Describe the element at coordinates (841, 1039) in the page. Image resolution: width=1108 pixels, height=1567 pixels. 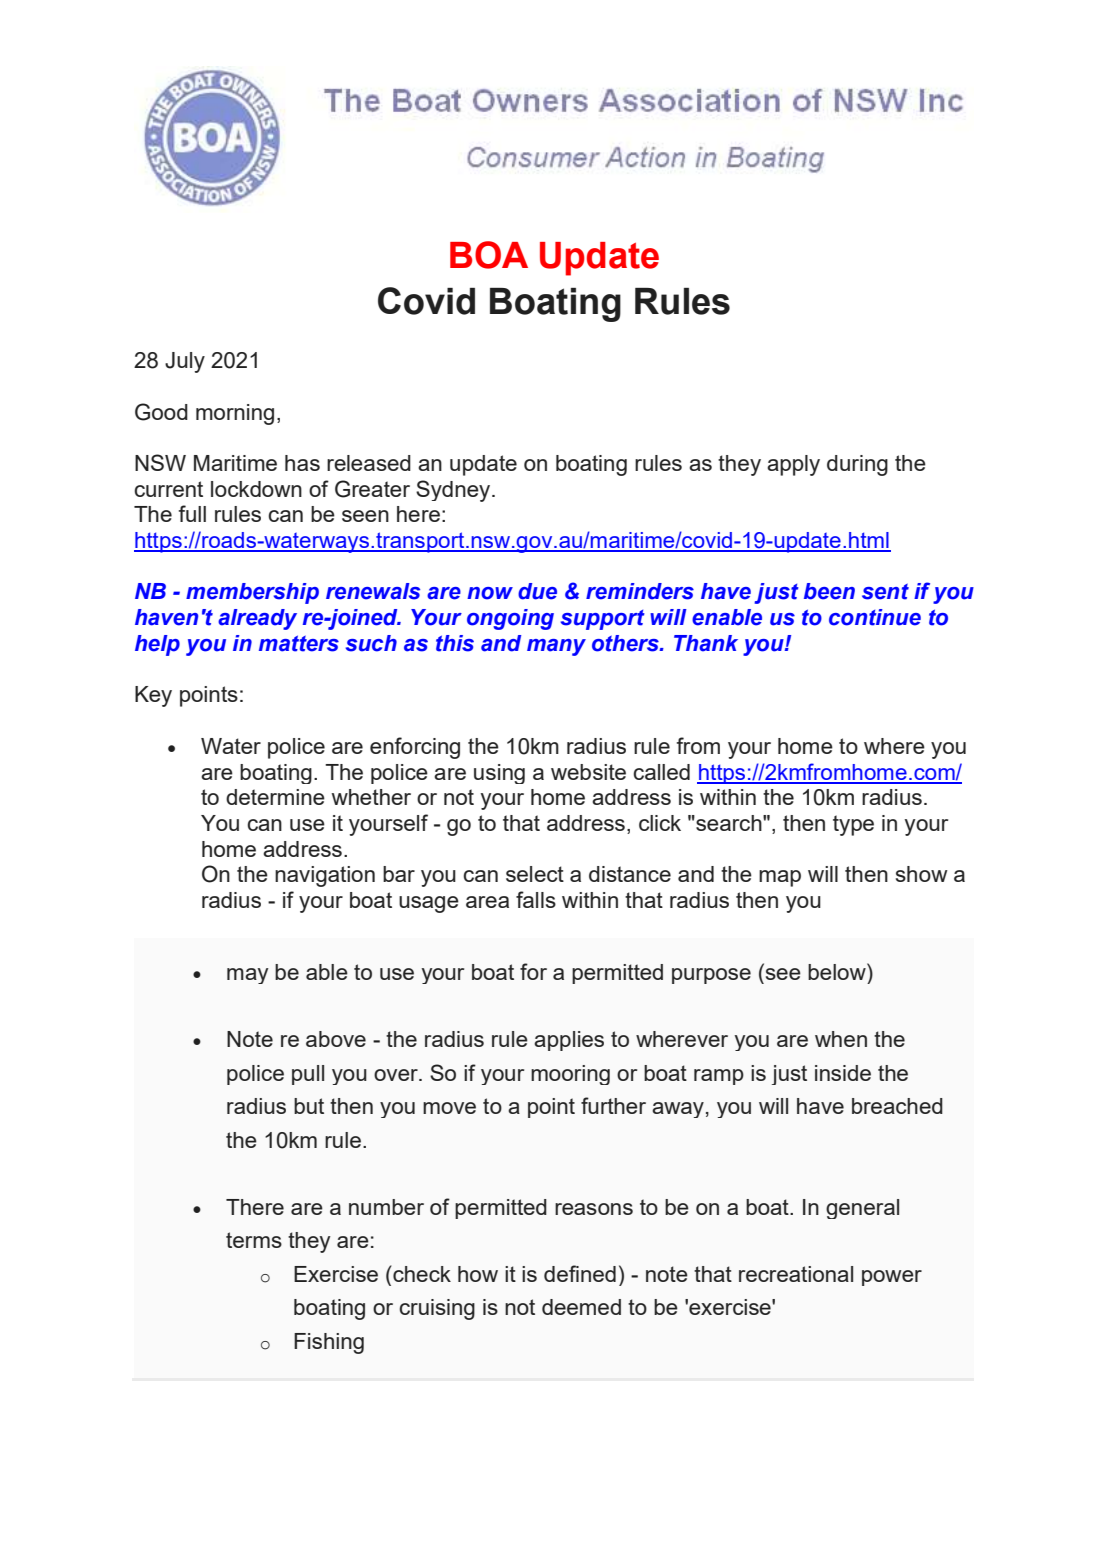
I see `when` at that location.
